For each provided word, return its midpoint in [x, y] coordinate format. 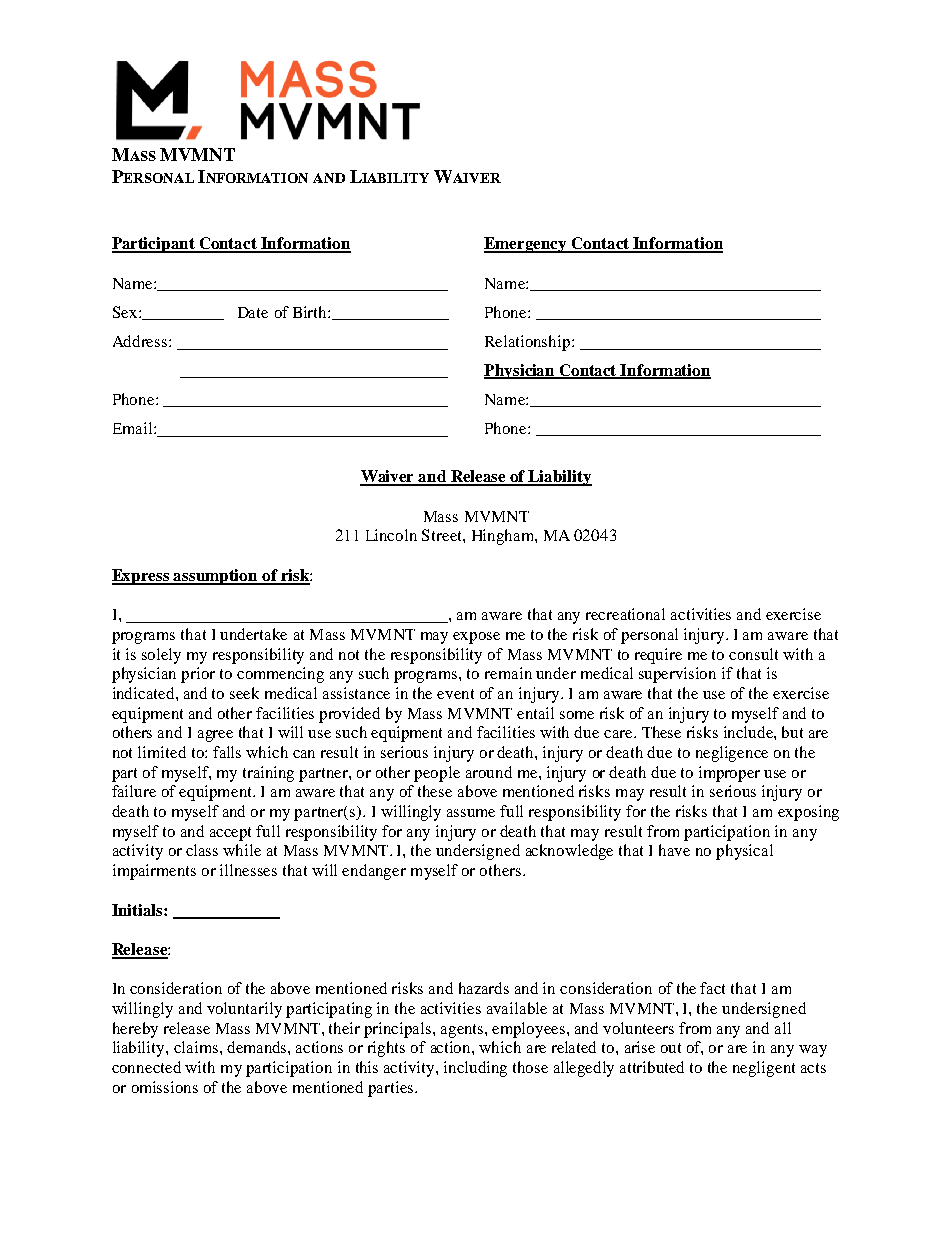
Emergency [526, 245]
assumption [216, 577]
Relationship [529, 343]
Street [443, 535]
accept [230, 834]
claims [196, 1047]
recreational [625, 614]
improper [729, 774]
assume [471, 813]
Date [253, 312]
